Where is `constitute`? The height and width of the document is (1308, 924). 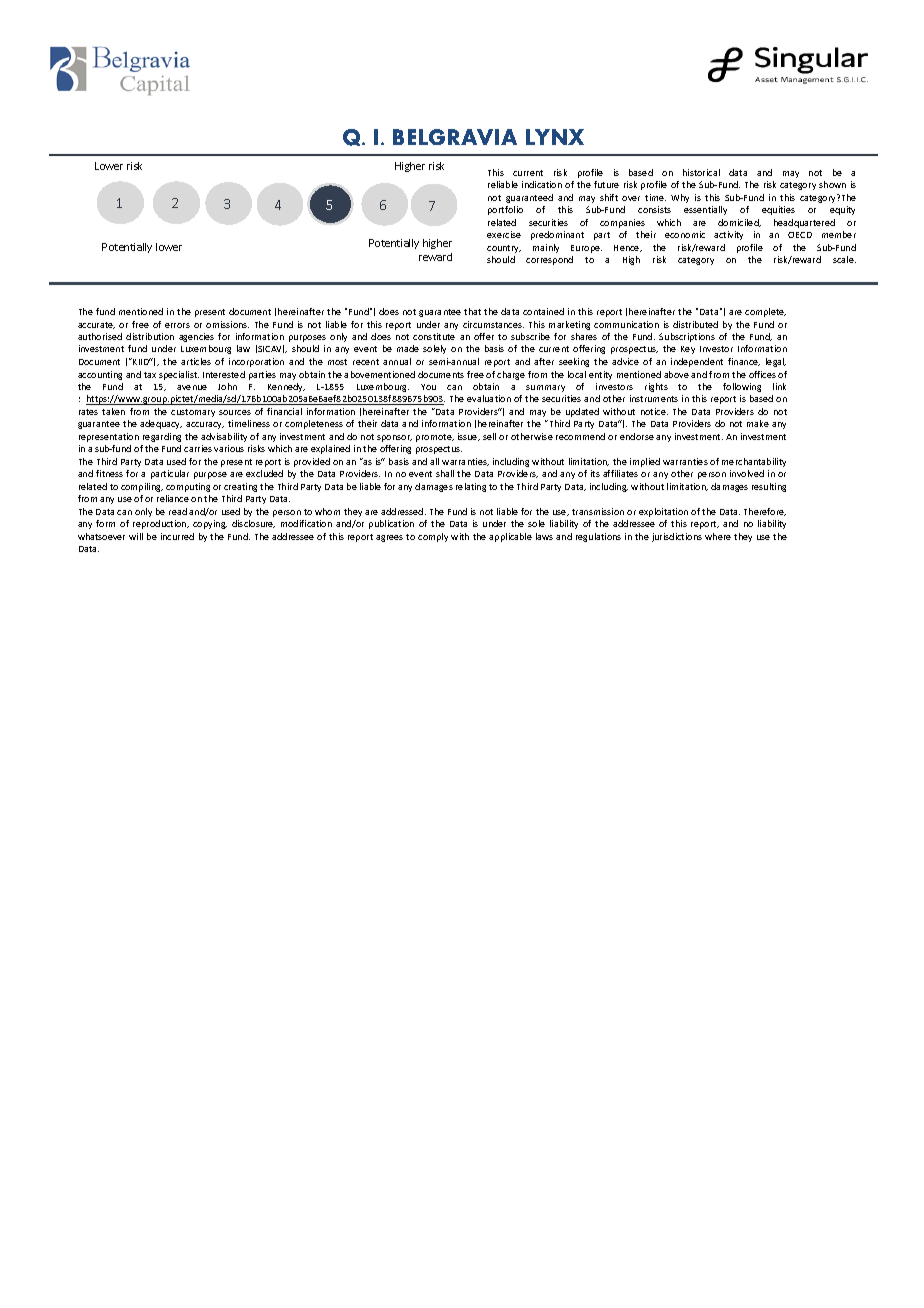 constitute is located at coordinates (434, 336).
